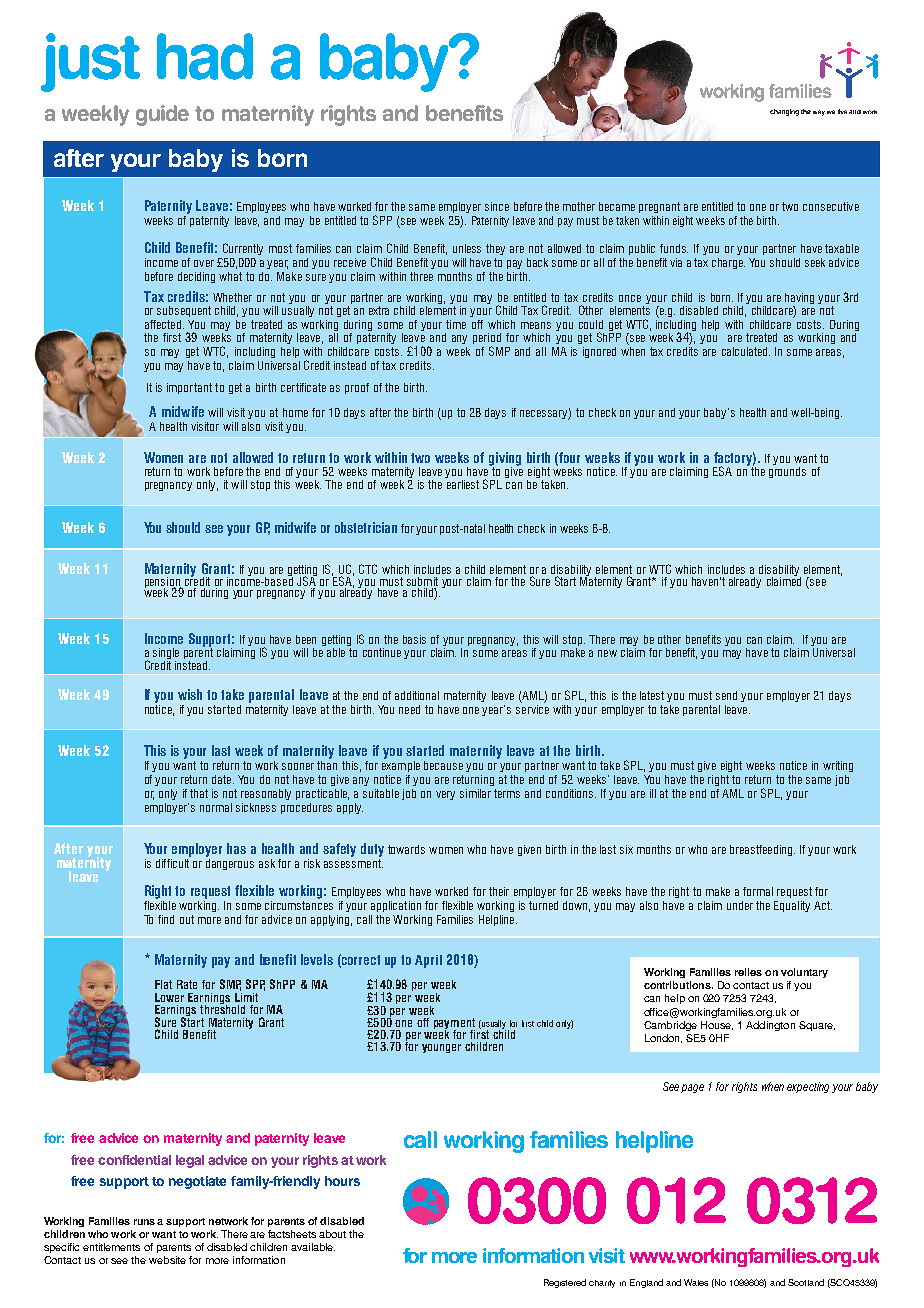  I want to click on website, so click(167, 1260).
